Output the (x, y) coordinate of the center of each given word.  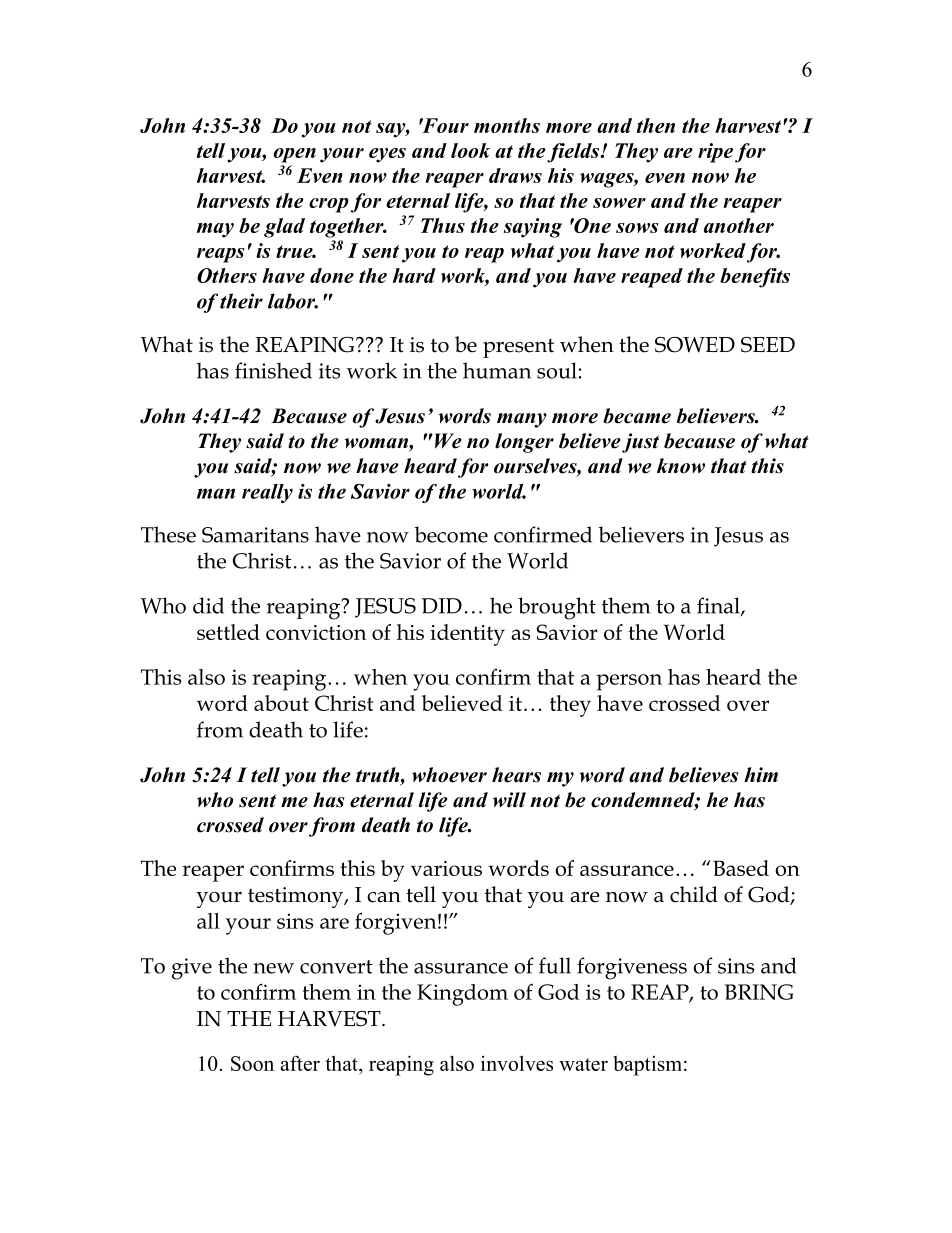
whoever (449, 775)
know (681, 466)
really (267, 493)
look (470, 150)
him (761, 775)
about (281, 703)
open (295, 155)
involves (517, 1063)
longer (524, 443)
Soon (252, 1063)
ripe (715, 153)
